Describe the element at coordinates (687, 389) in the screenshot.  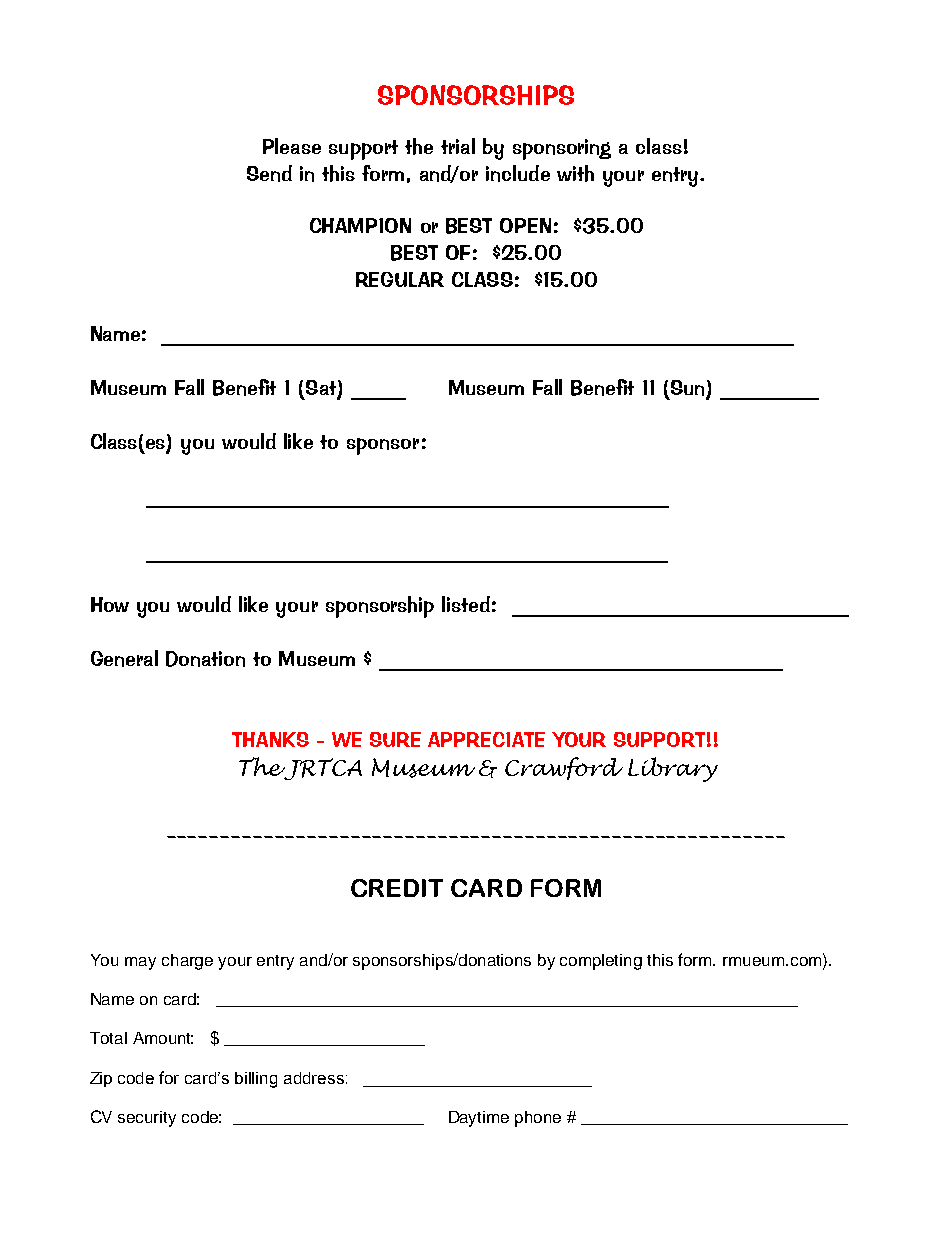
I see `Sun` at that location.
